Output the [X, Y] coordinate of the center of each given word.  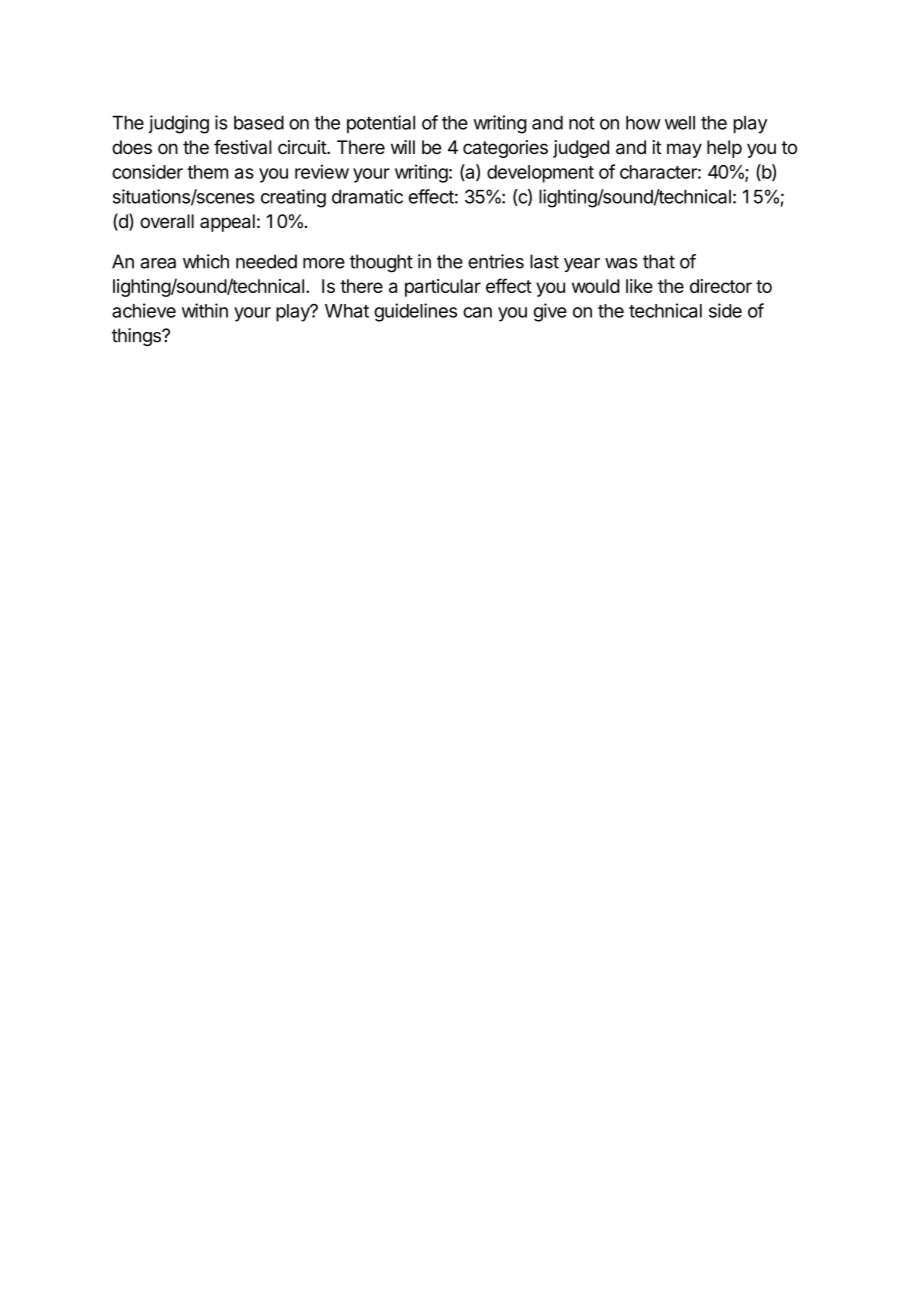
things [137, 337]
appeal [227, 223]
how [643, 123]
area [158, 263]
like [639, 286]
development [540, 174]
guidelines [415, 312]
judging [179, 124]
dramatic [367, 196]
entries [496, 261]
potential [381, 124]
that [659, 261]
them [207, 172]
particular [443, 288]
